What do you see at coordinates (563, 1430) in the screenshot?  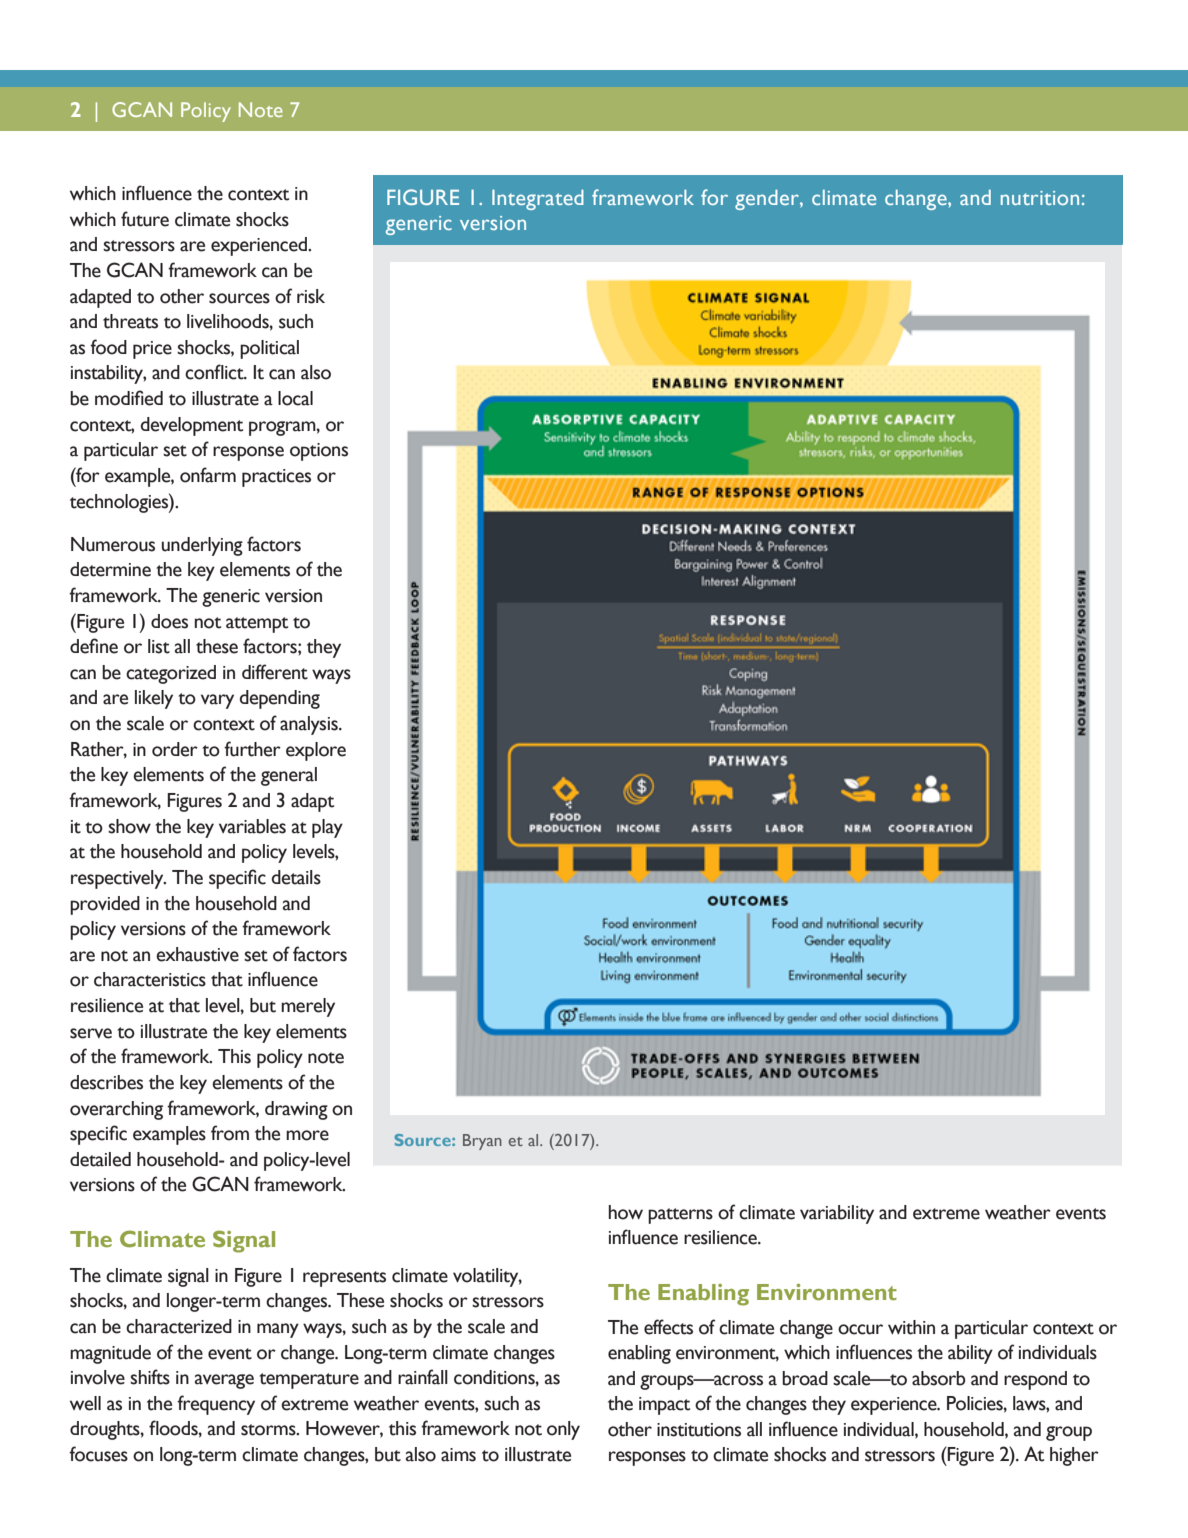 I see `only` at bounding box center [563, 1430].
